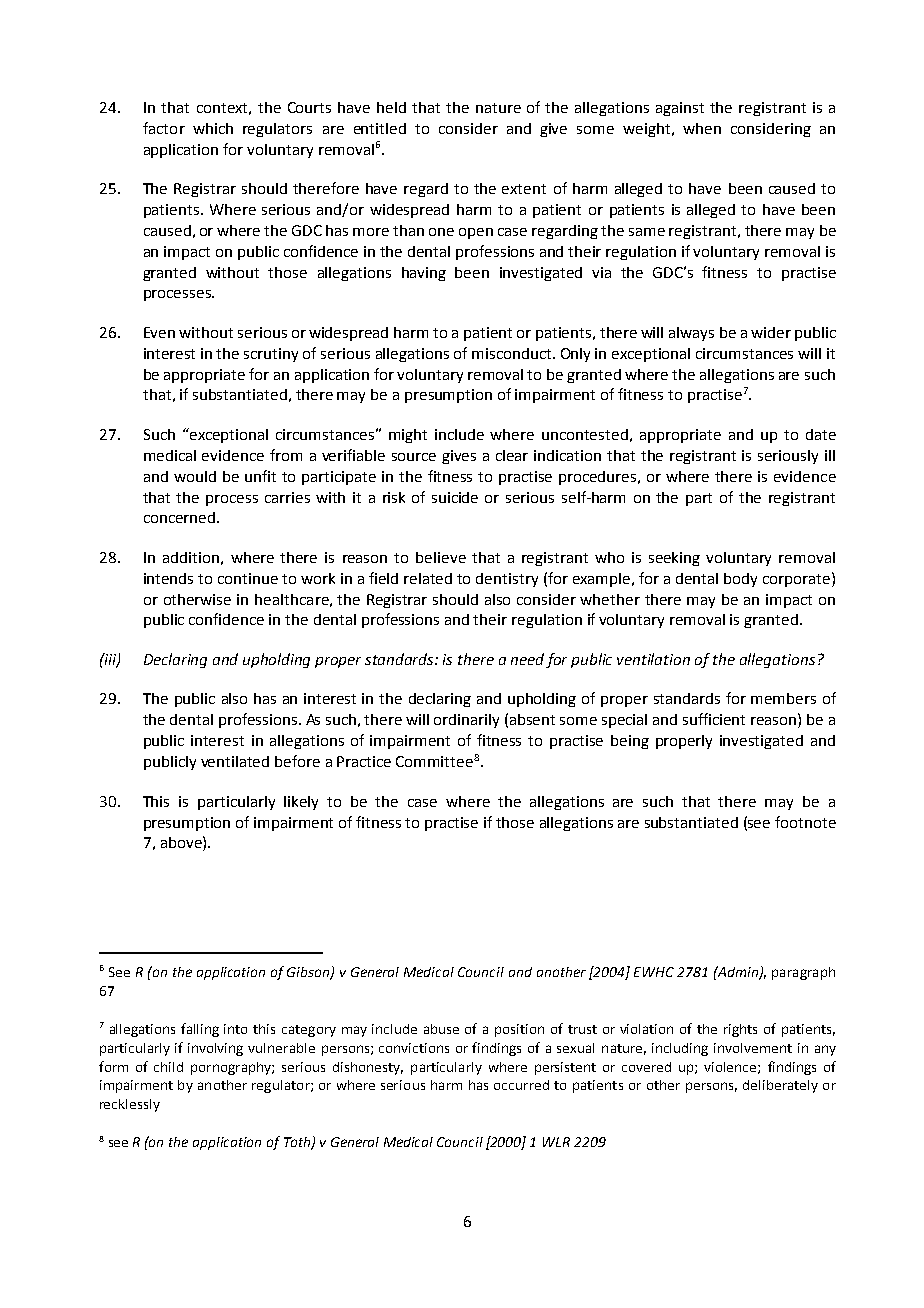 Image resolution: width=924 pixels, height=1308 pixels. Describe the element at coordinates (512, 455) in the screenshot. I see `clear` at that location.
